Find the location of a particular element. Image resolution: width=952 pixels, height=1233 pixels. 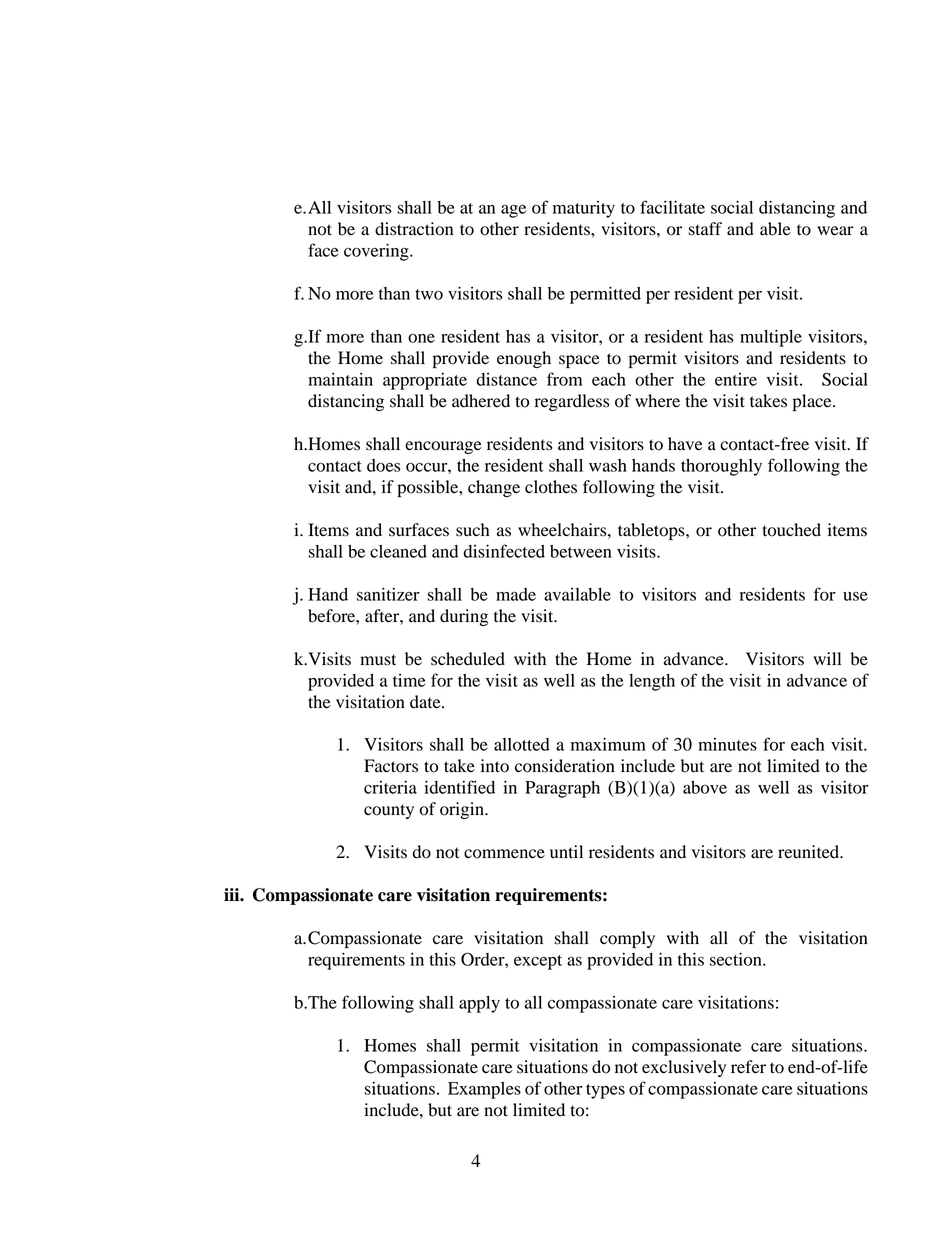

maturity is located at coordinates (584, 209).
